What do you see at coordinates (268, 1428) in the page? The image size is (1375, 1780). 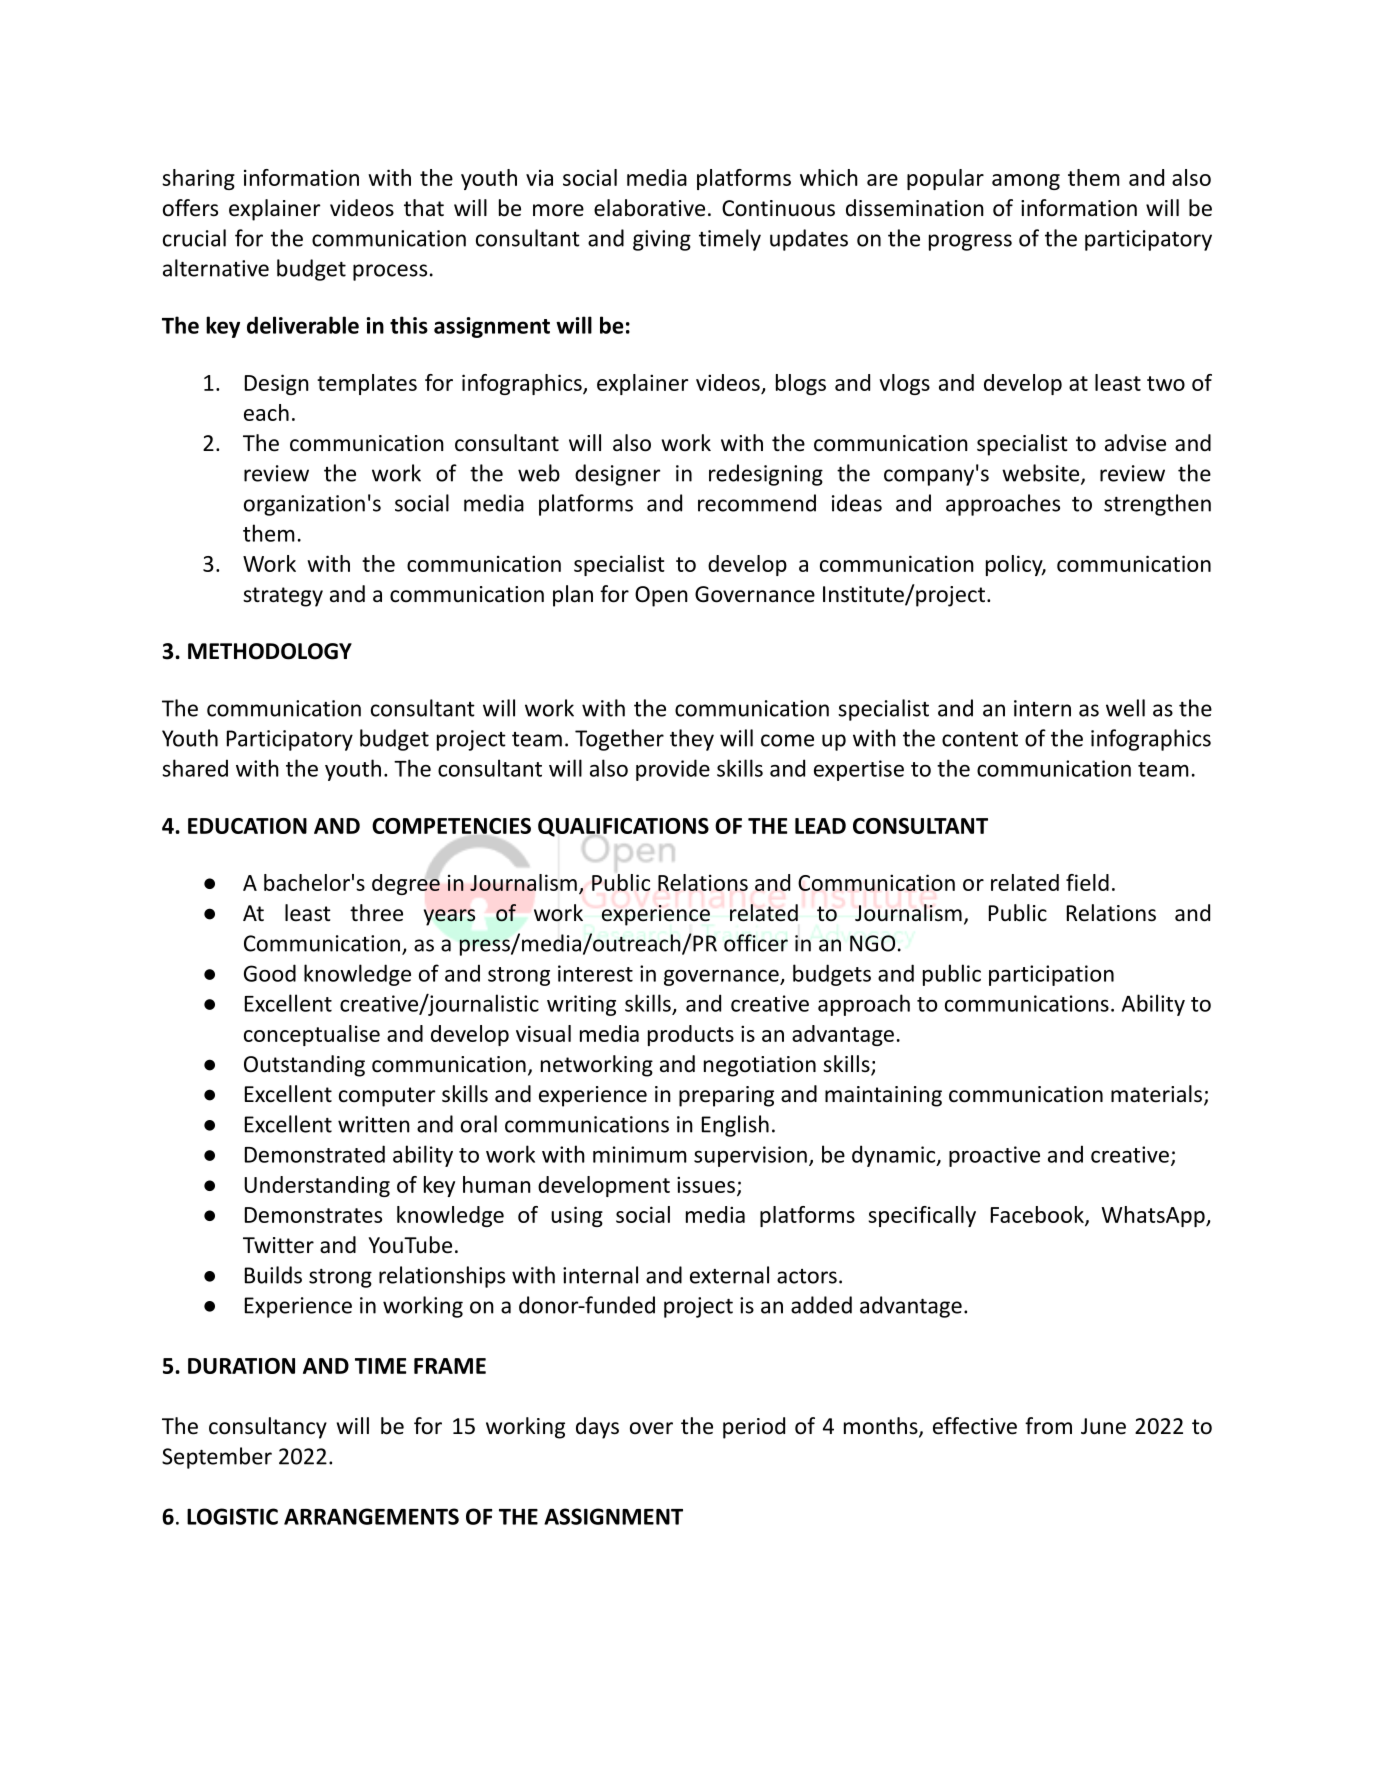 I see `consultancy` at bounding box center [268, 1428].
